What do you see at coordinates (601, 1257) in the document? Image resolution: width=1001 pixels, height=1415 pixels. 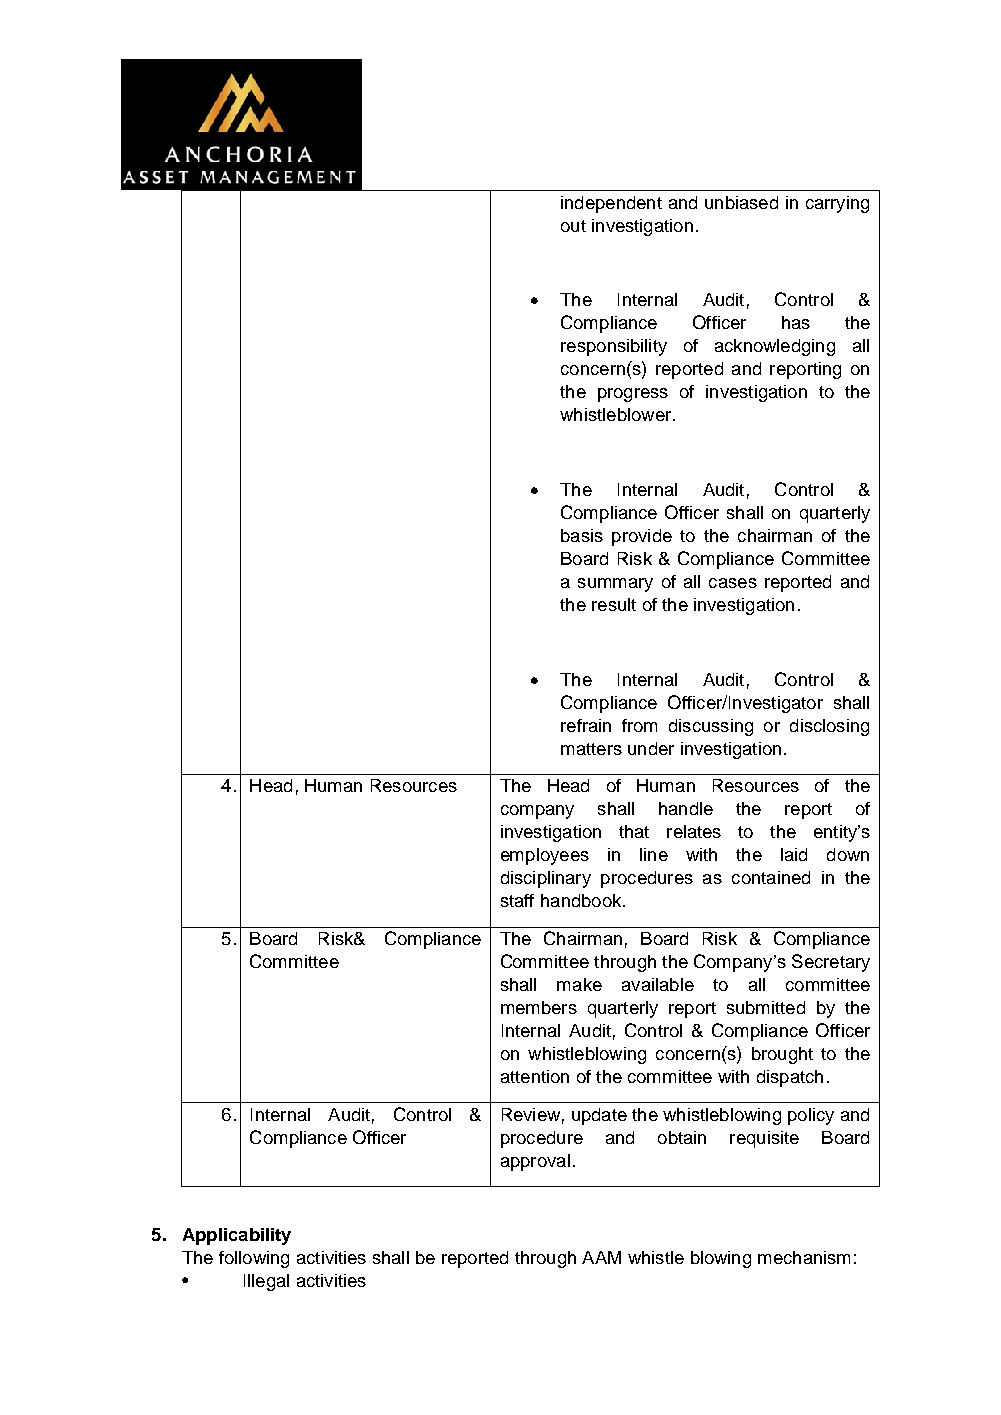 I see `AAM` at bounding box center [601, 1257].
